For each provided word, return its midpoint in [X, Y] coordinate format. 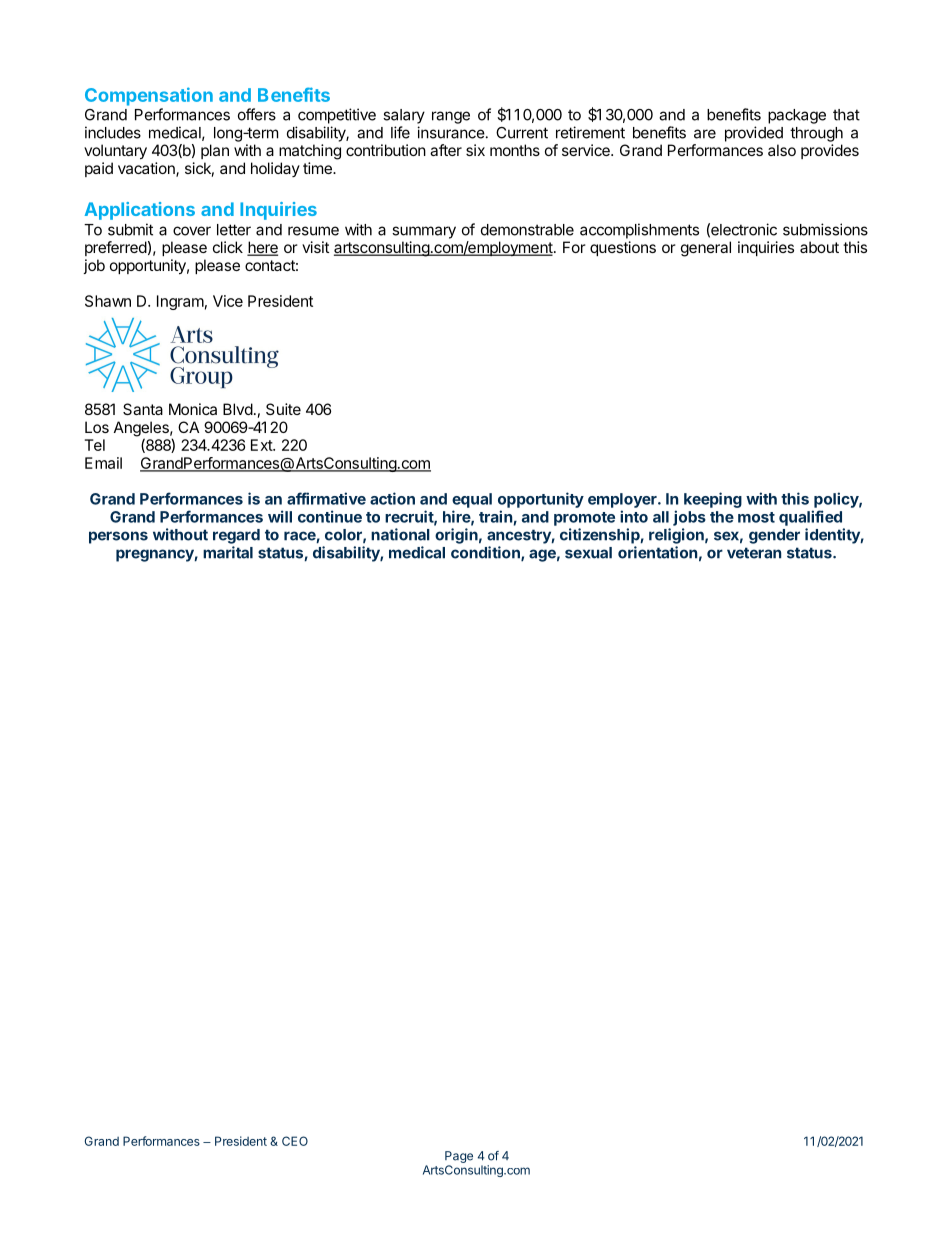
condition [486, 553]
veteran [754, 553]
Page [459, 1157]
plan [215, 151]
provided [754, 134]
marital [228, 552]
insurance [451, 132]
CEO [295, 1141]
